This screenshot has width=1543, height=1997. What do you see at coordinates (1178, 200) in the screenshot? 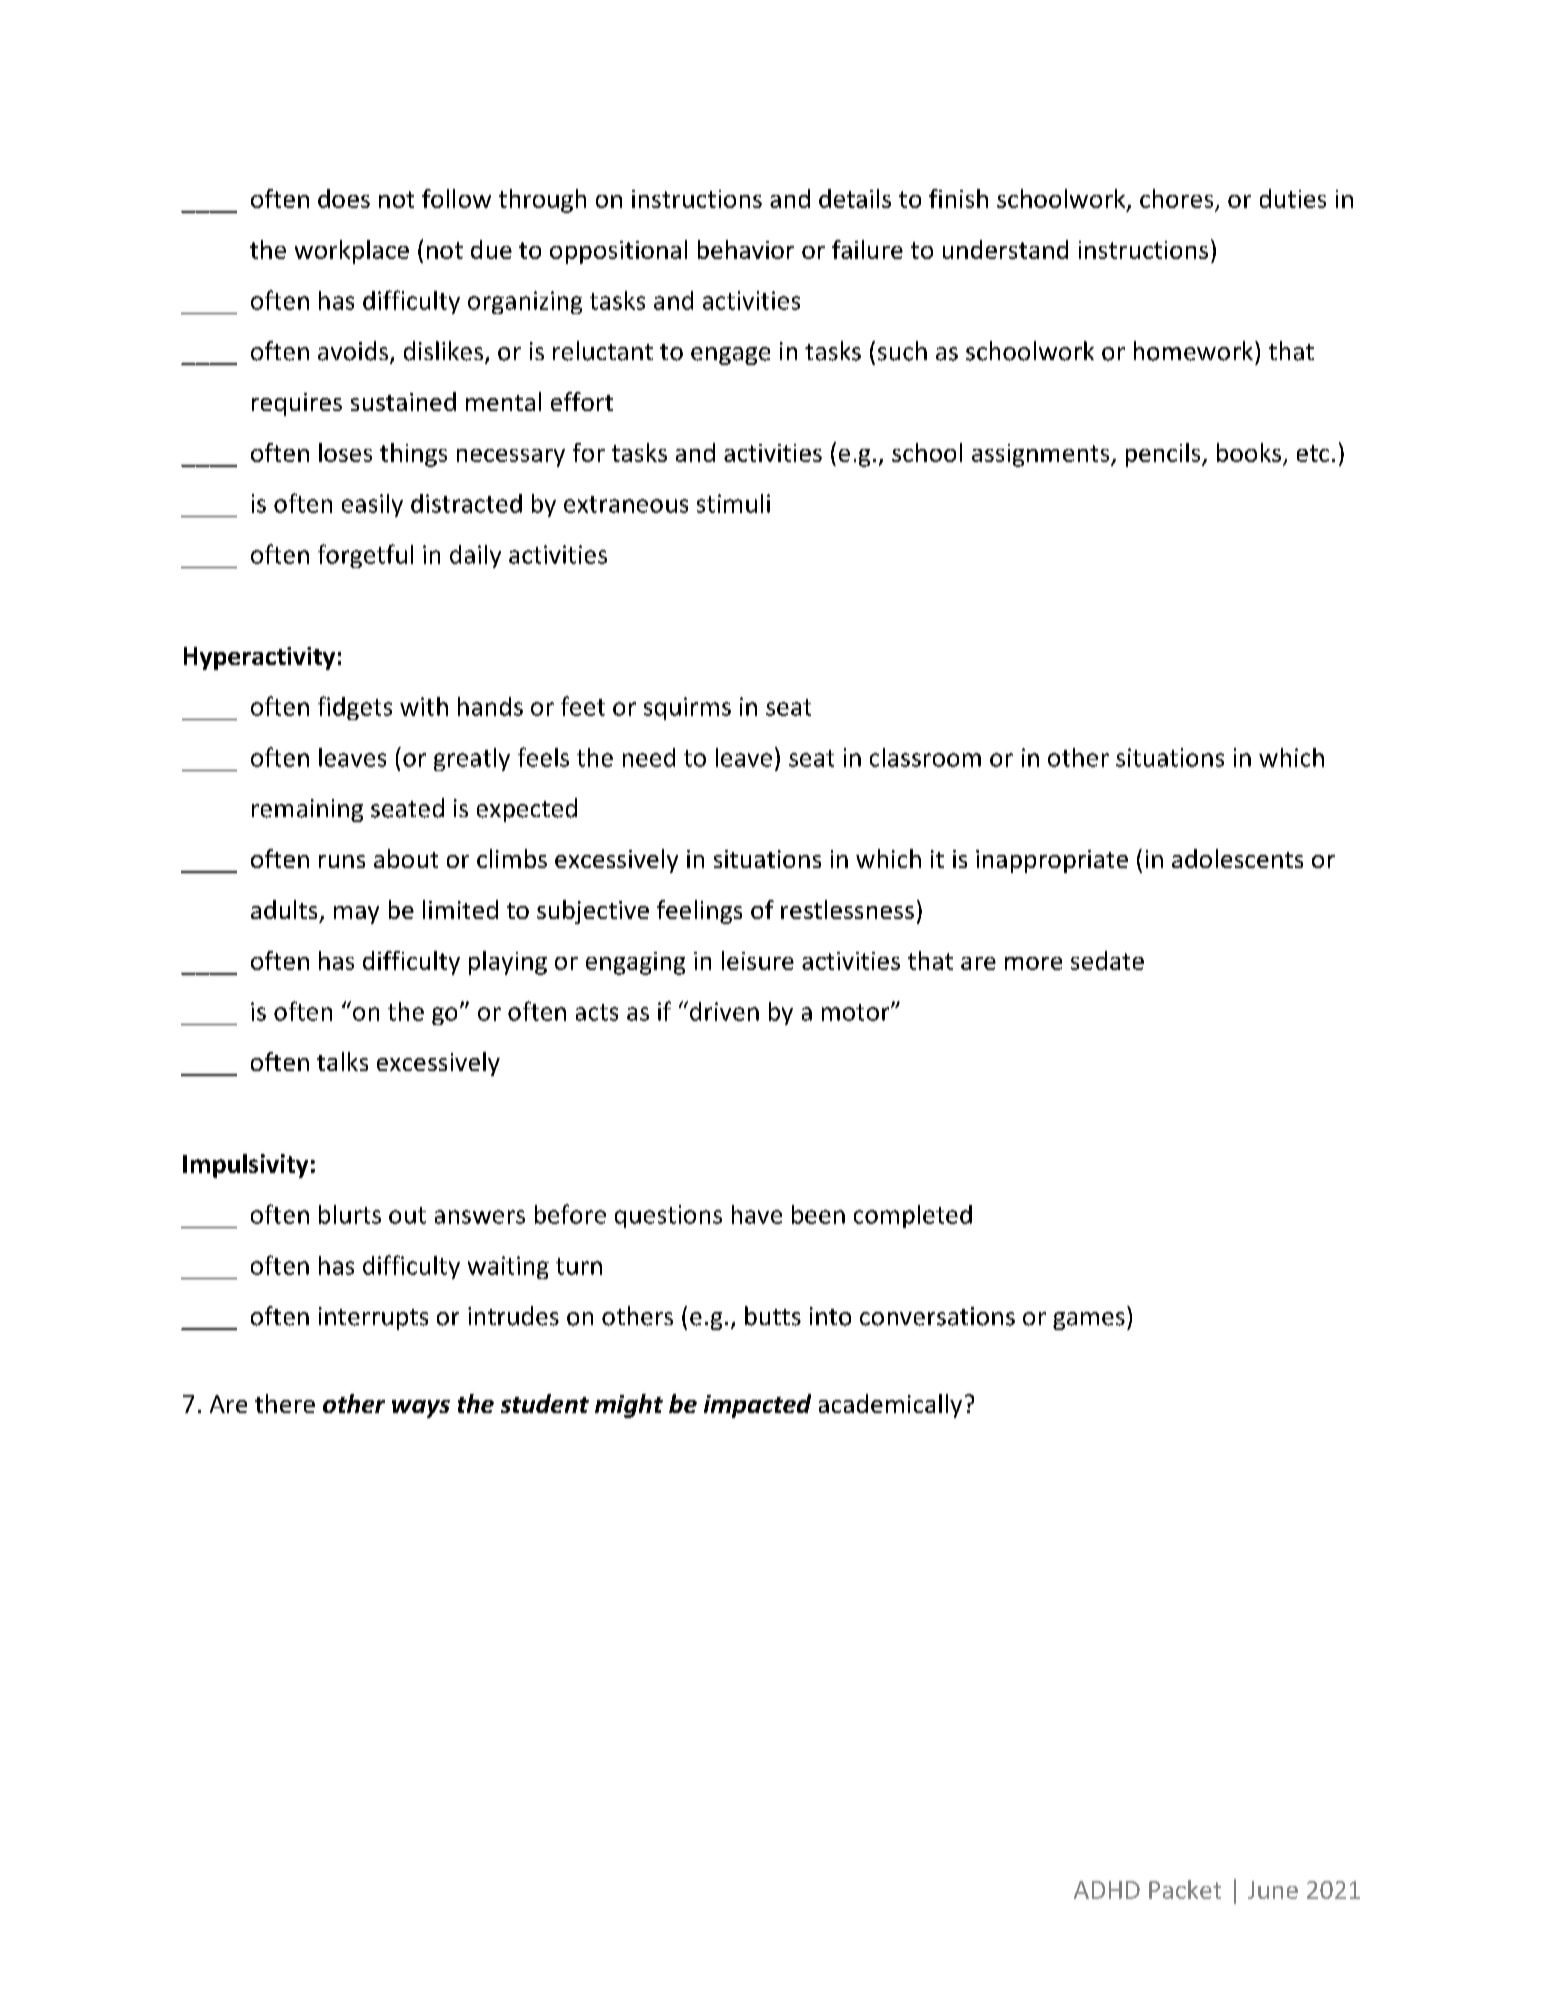
I see `chores` at bounding box center [1178, 200].
